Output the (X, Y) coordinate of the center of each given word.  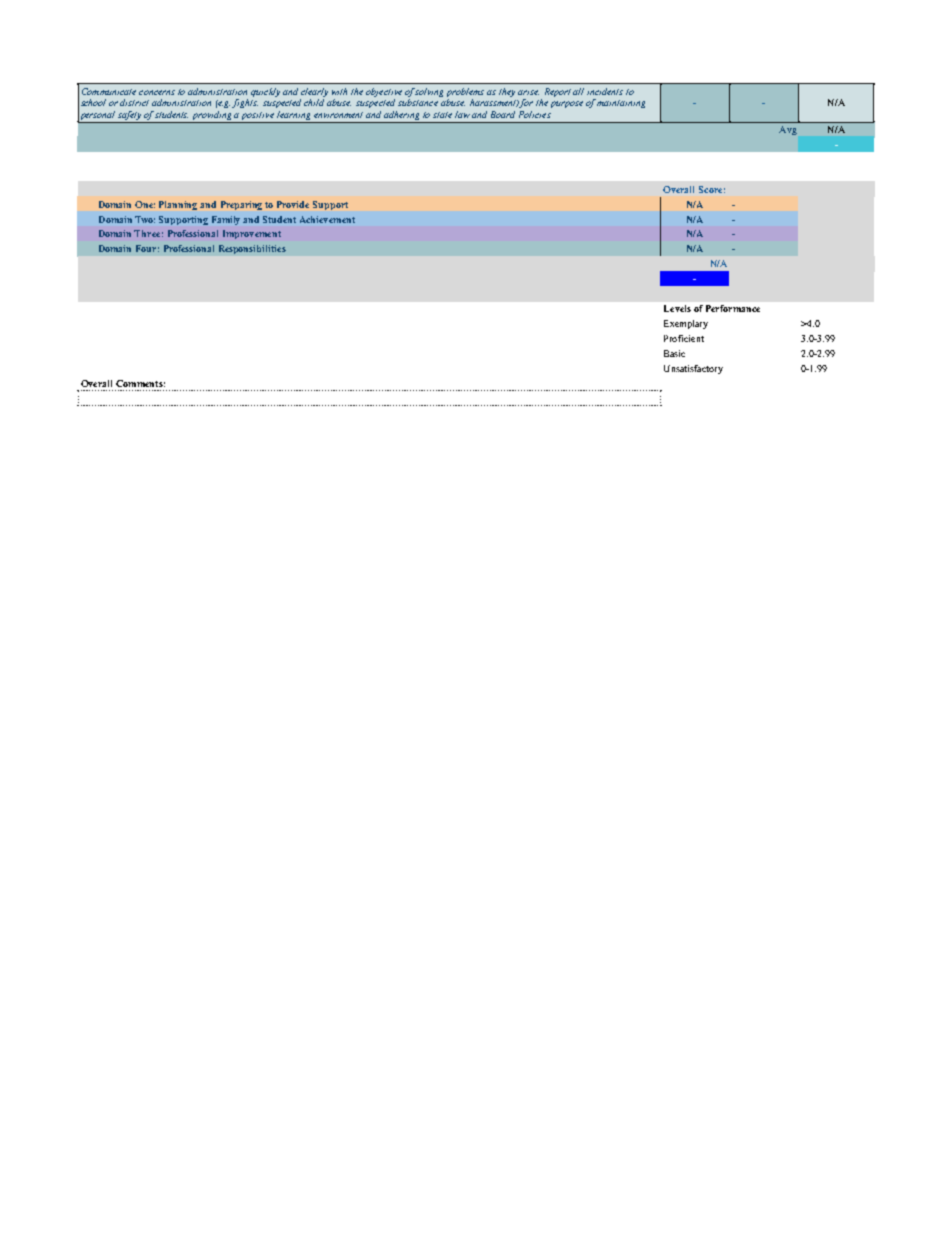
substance (418, 102)
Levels (677, 308)
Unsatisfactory (693, 369)
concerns (157, 92)
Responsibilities (252, 249)
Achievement (327, 219)
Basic (674, 353)
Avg (788, 130)
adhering (403, 117)
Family (226, 220)
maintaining (621, 104)
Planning (178, 205)
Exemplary (686, 324)
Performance (733, 308)
